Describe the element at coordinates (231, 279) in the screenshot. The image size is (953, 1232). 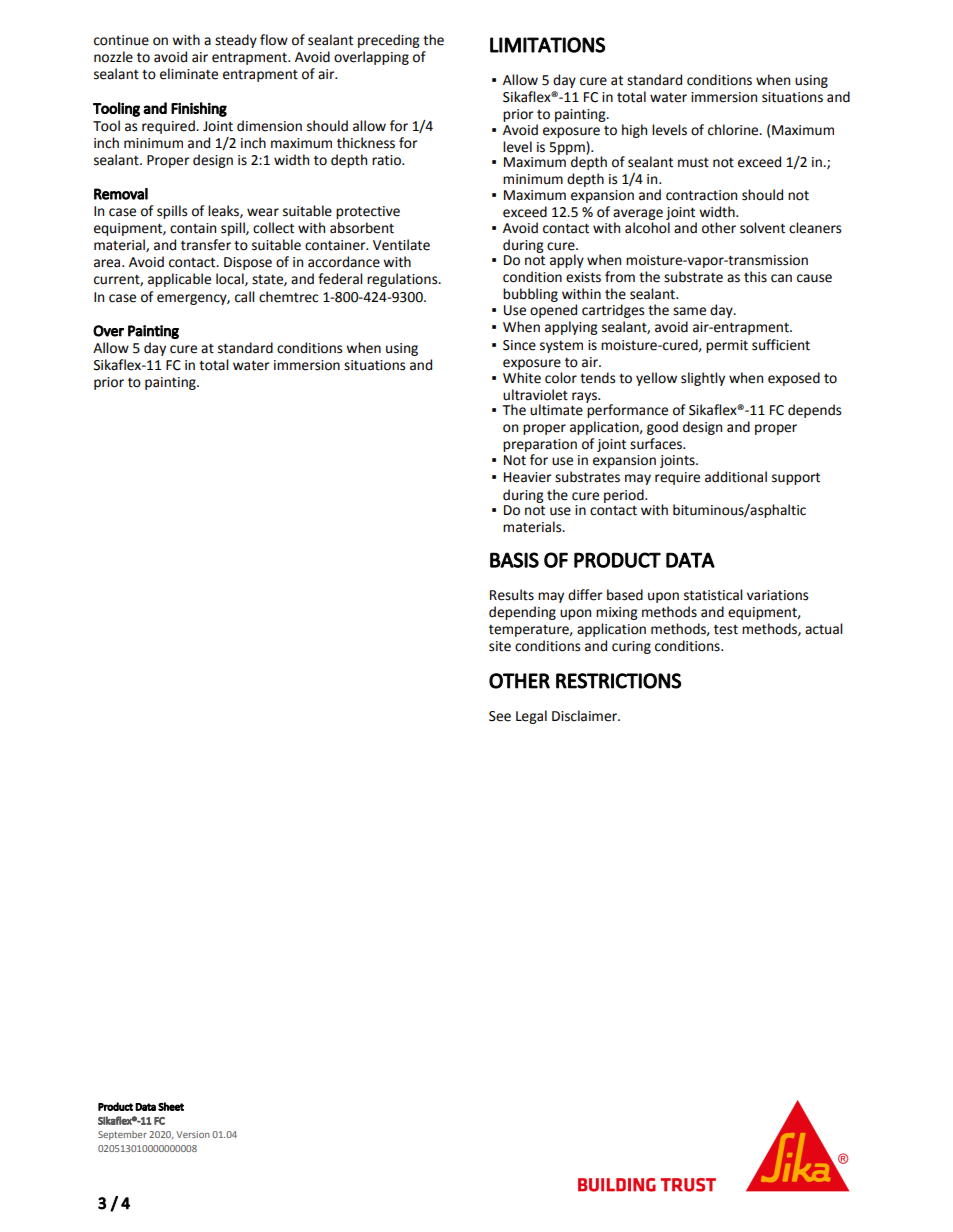
I see `local` at that location.
